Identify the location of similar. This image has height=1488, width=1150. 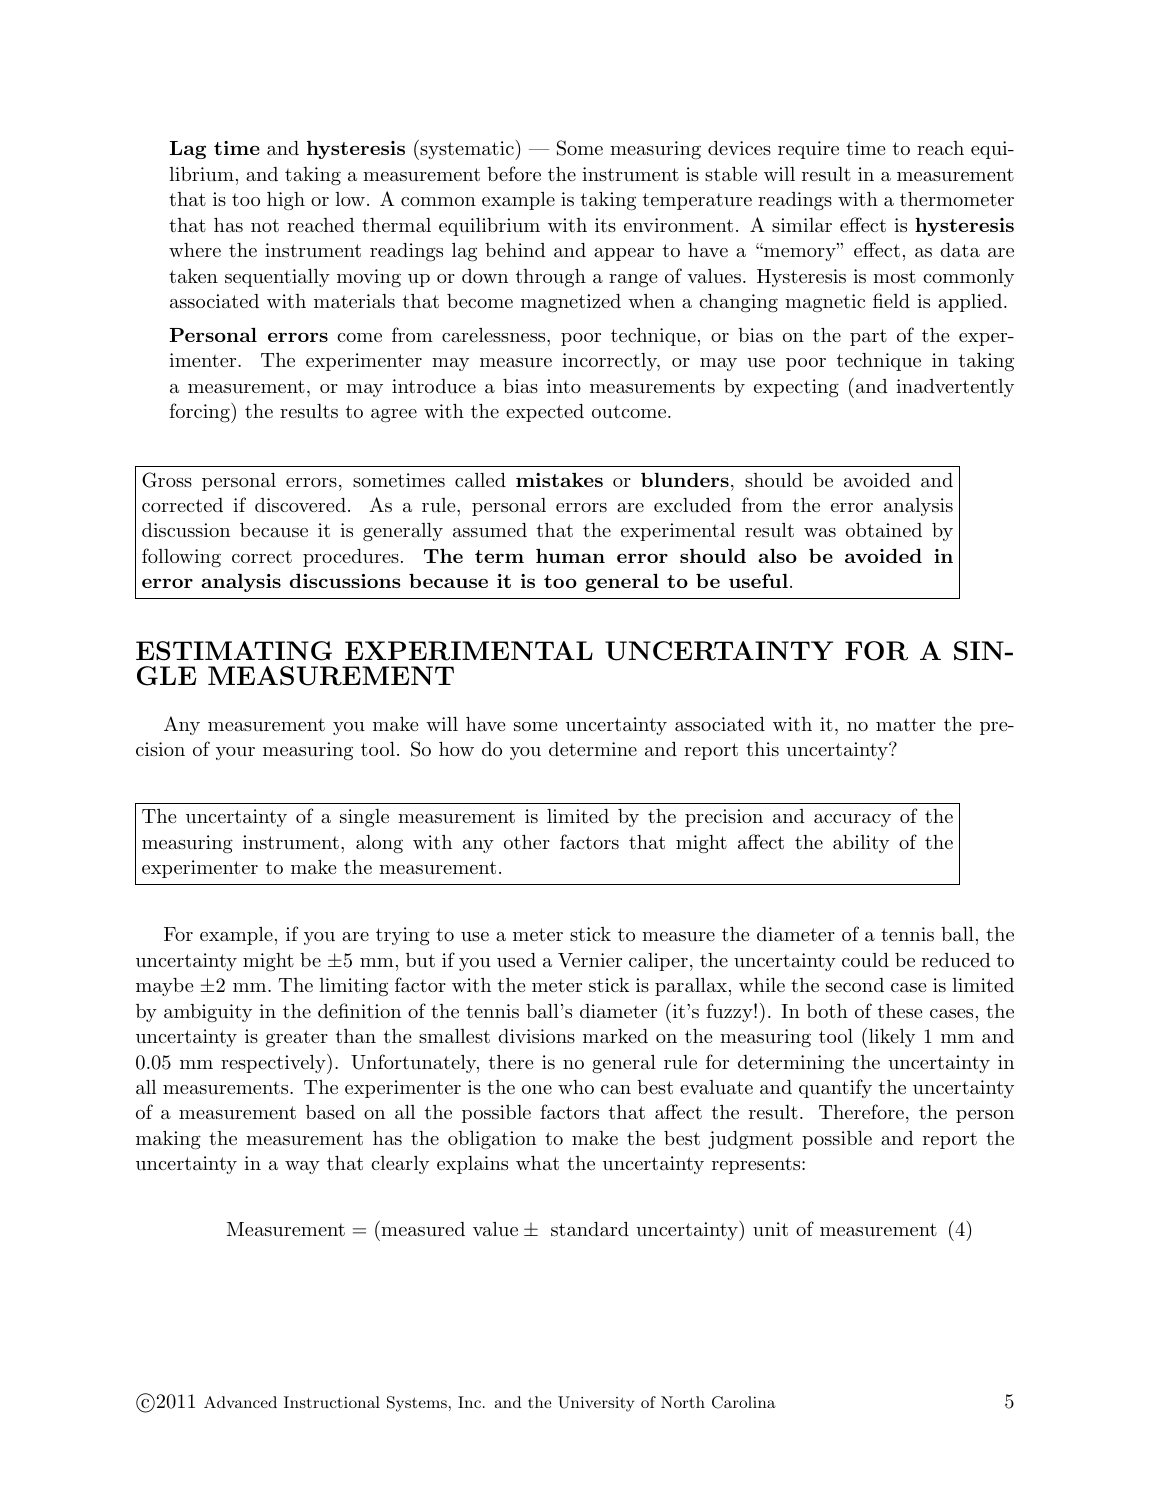
(802, 225).
